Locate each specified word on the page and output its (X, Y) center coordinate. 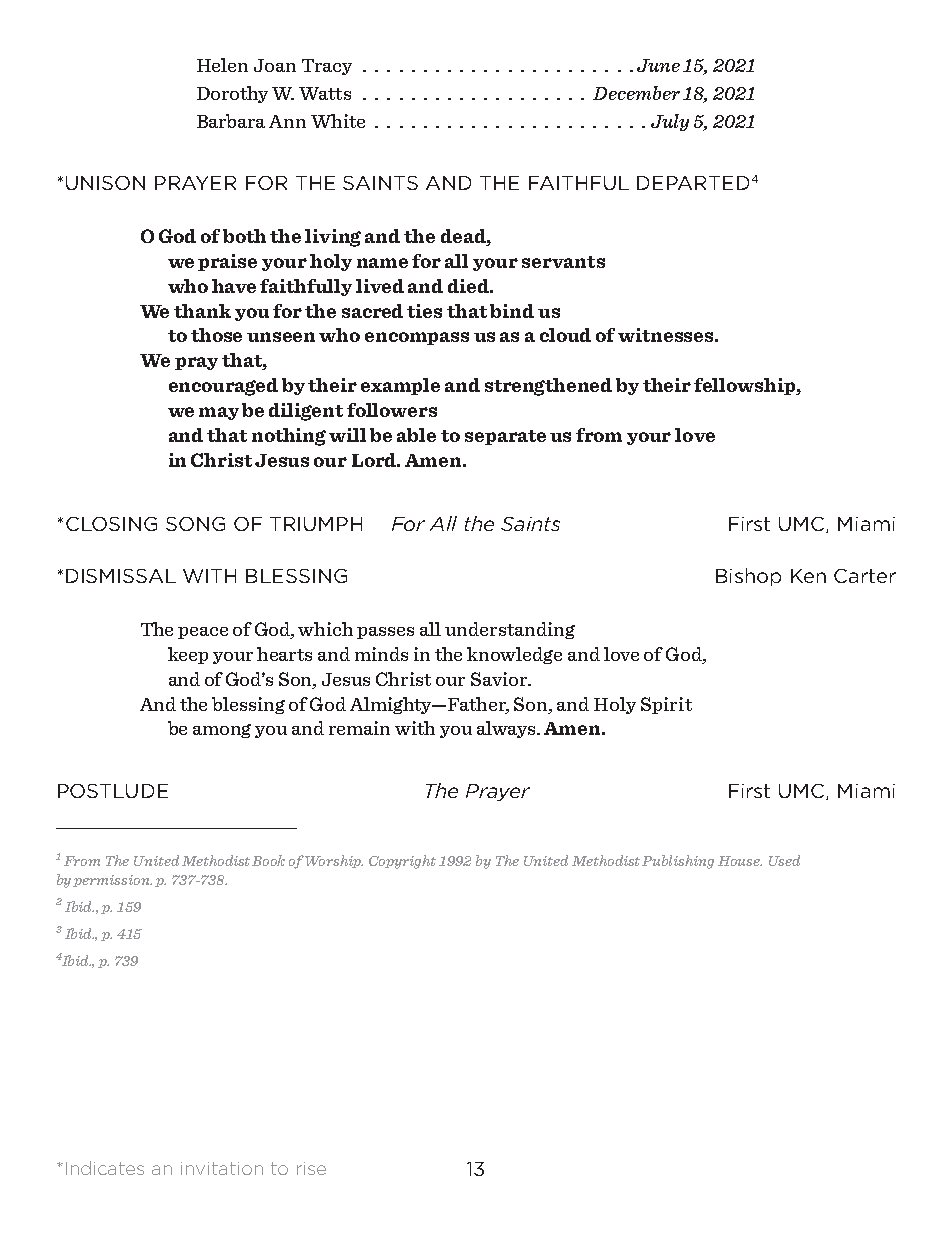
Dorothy (232, 94)
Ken (808, 576)
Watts (325, 93)
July (670, 122)
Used (784, 860)
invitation (222, 1168)
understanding (510, 630)
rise (311, 1168)
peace (203, 633)
